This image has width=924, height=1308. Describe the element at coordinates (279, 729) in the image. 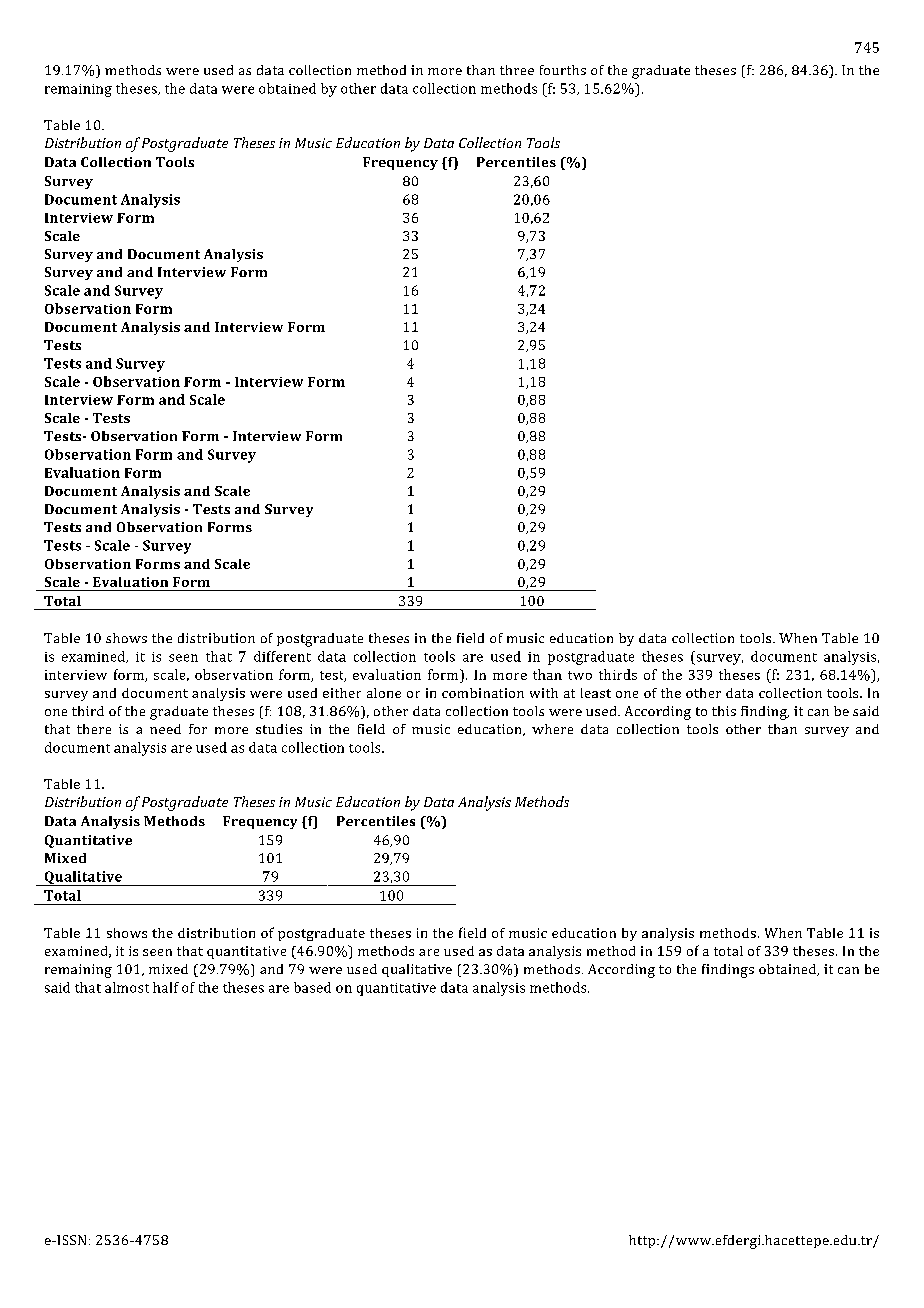

I see `studies` at that location.
